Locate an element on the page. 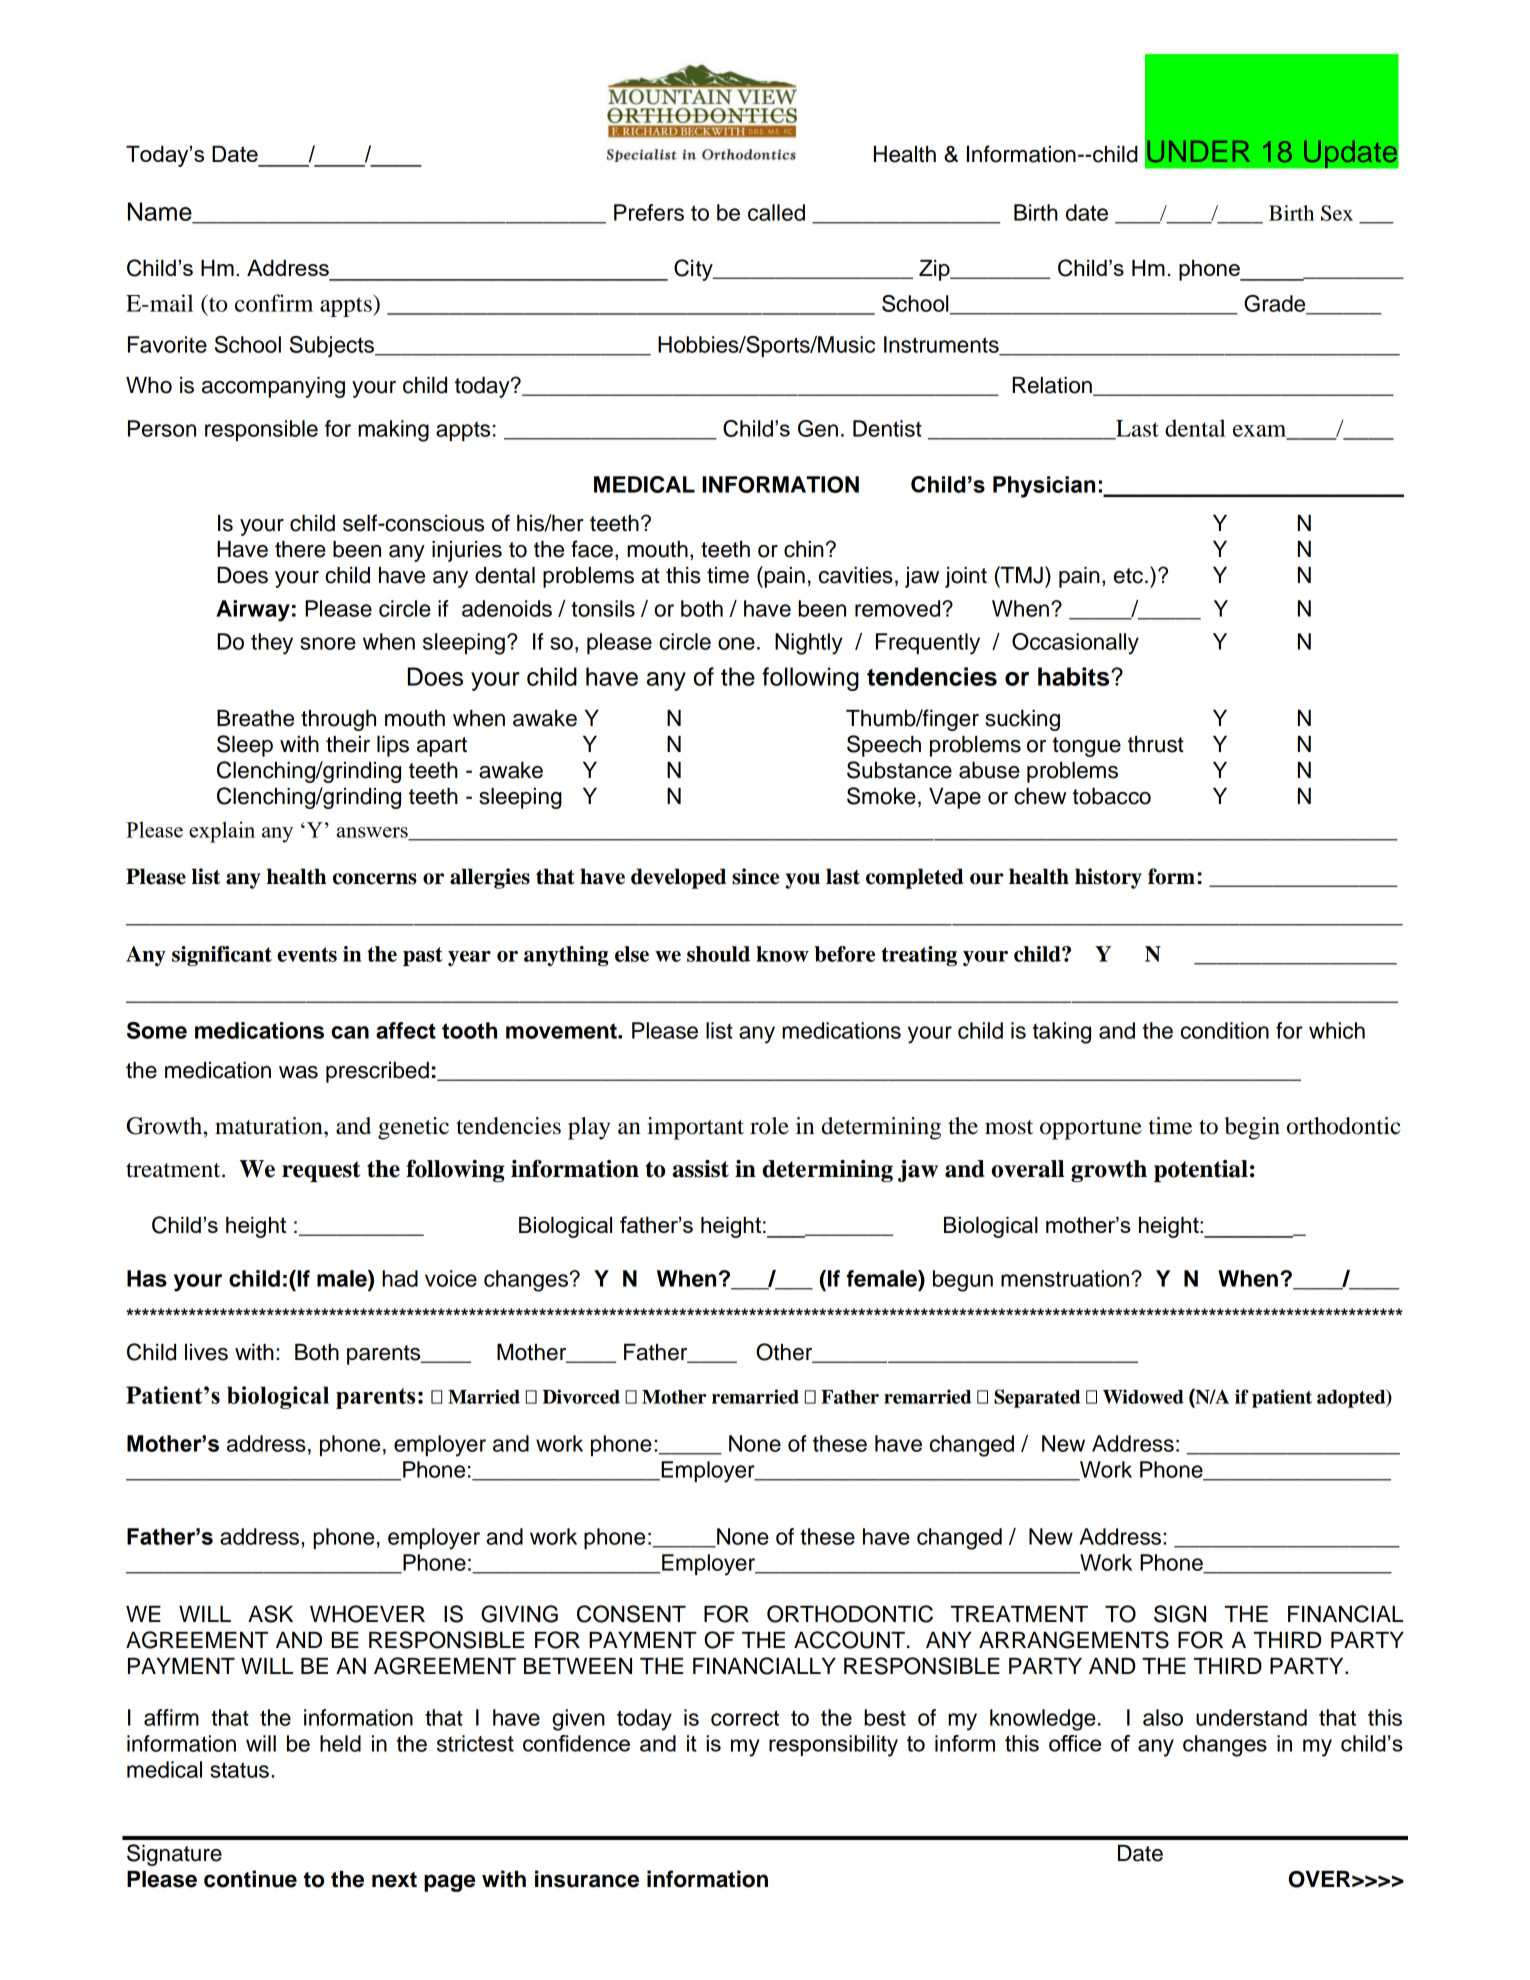  thrust is located at coordinates (1156, 744).
